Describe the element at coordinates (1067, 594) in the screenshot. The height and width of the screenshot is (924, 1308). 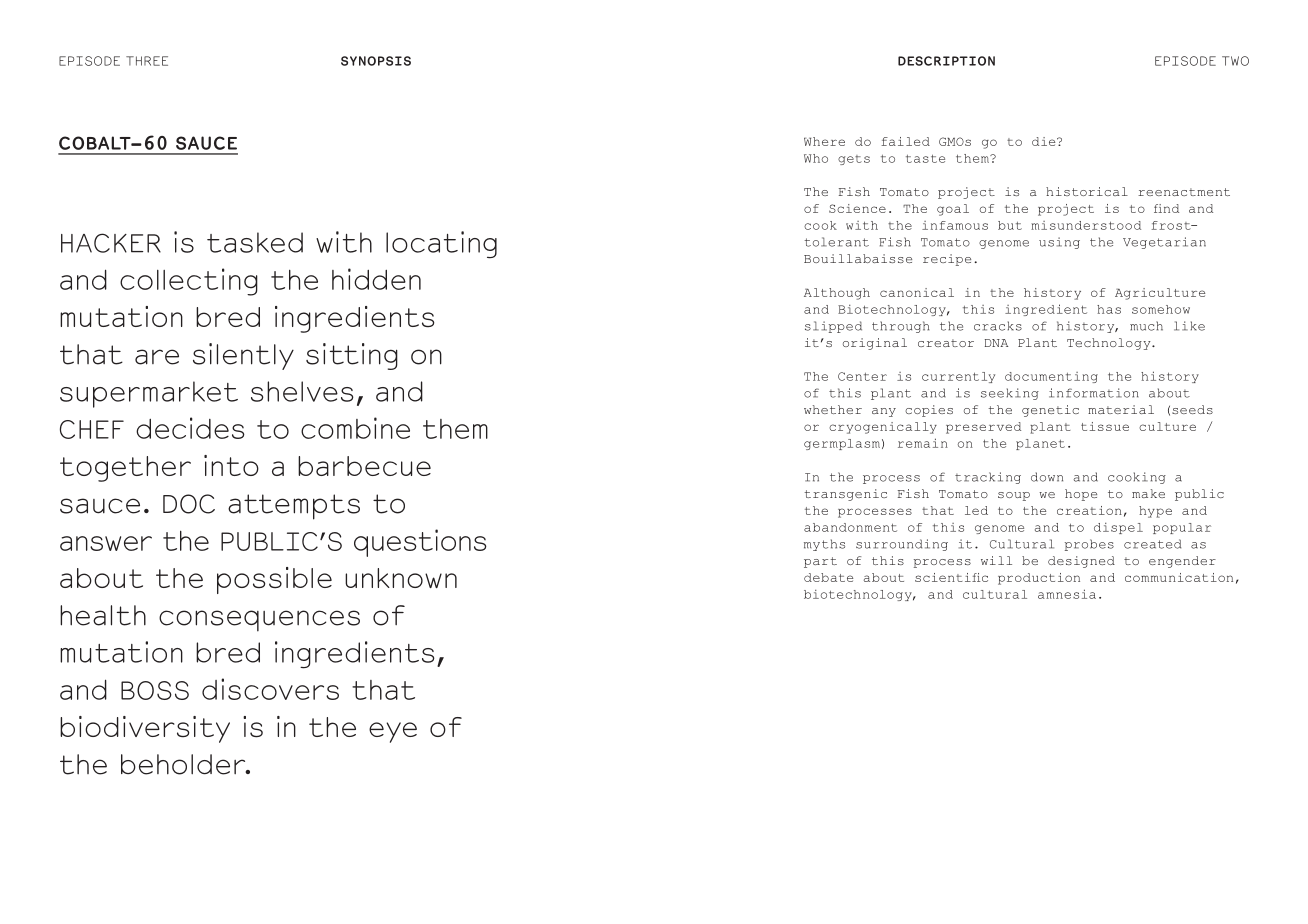
I see `amnesia` at that location.
